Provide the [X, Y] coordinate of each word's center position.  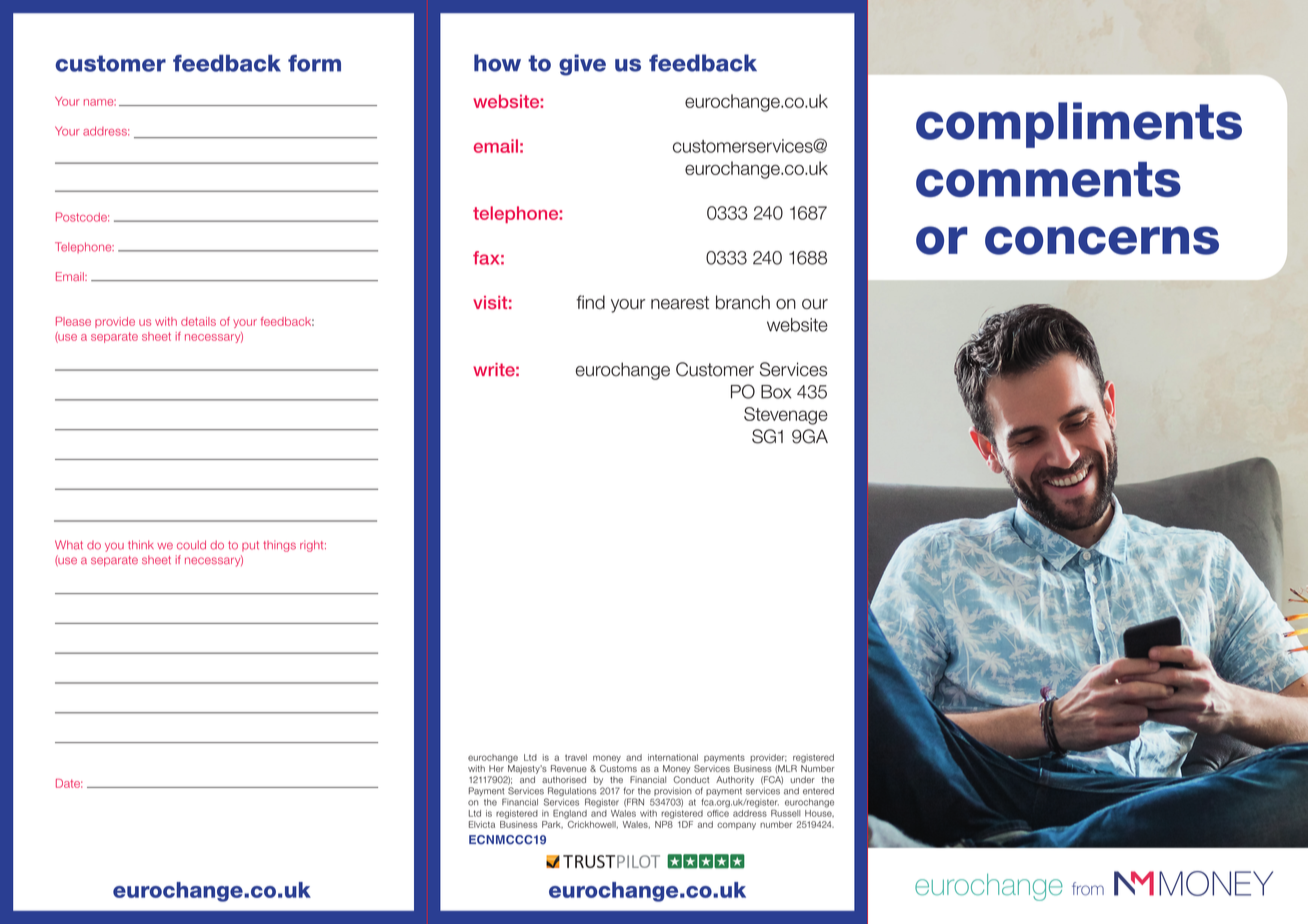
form [314, 63]
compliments [1079, 125]
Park [552, 824]
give [582, 65]
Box [776, 392]
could [191, 545]
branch [743, 302]
